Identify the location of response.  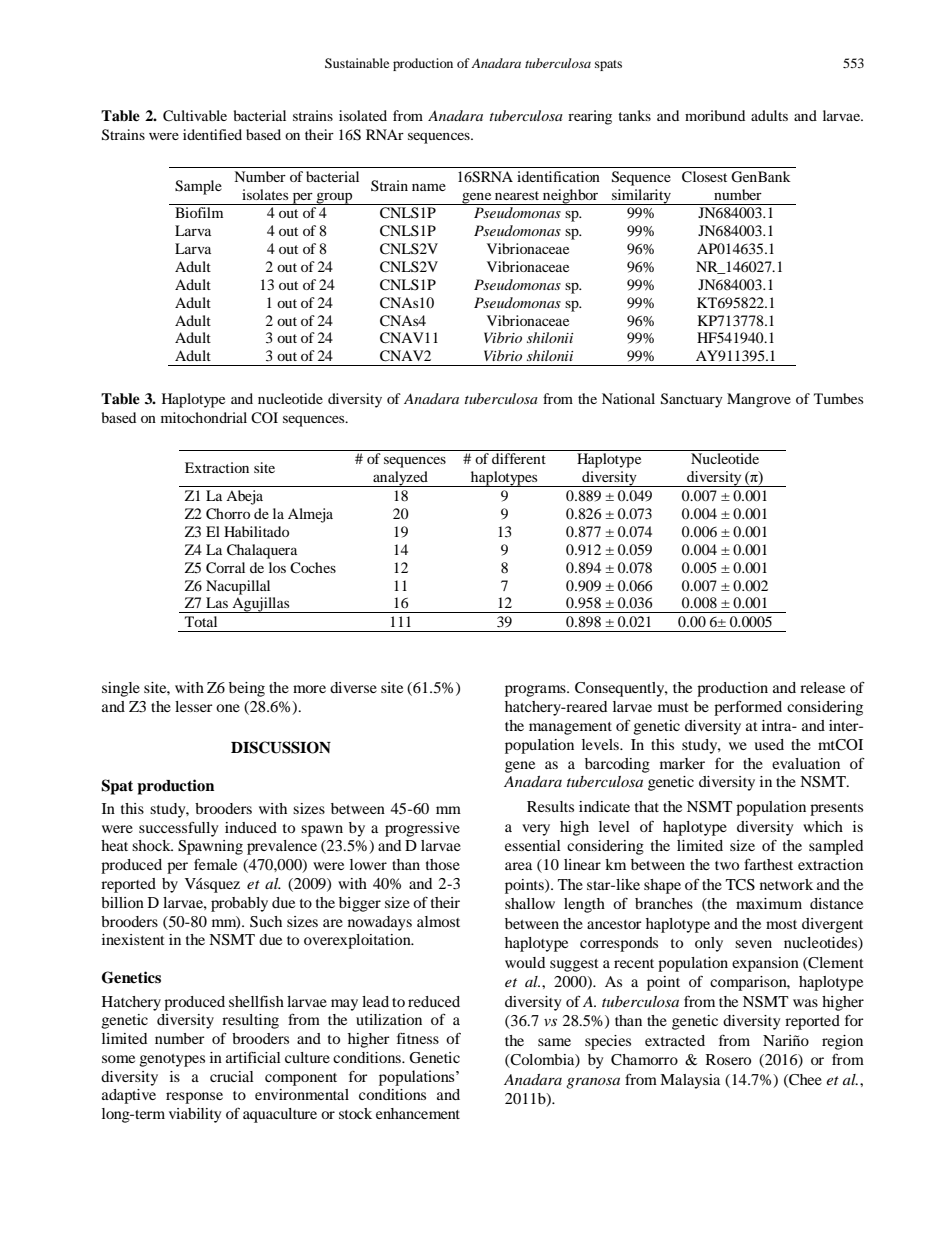
(194, 1098).
